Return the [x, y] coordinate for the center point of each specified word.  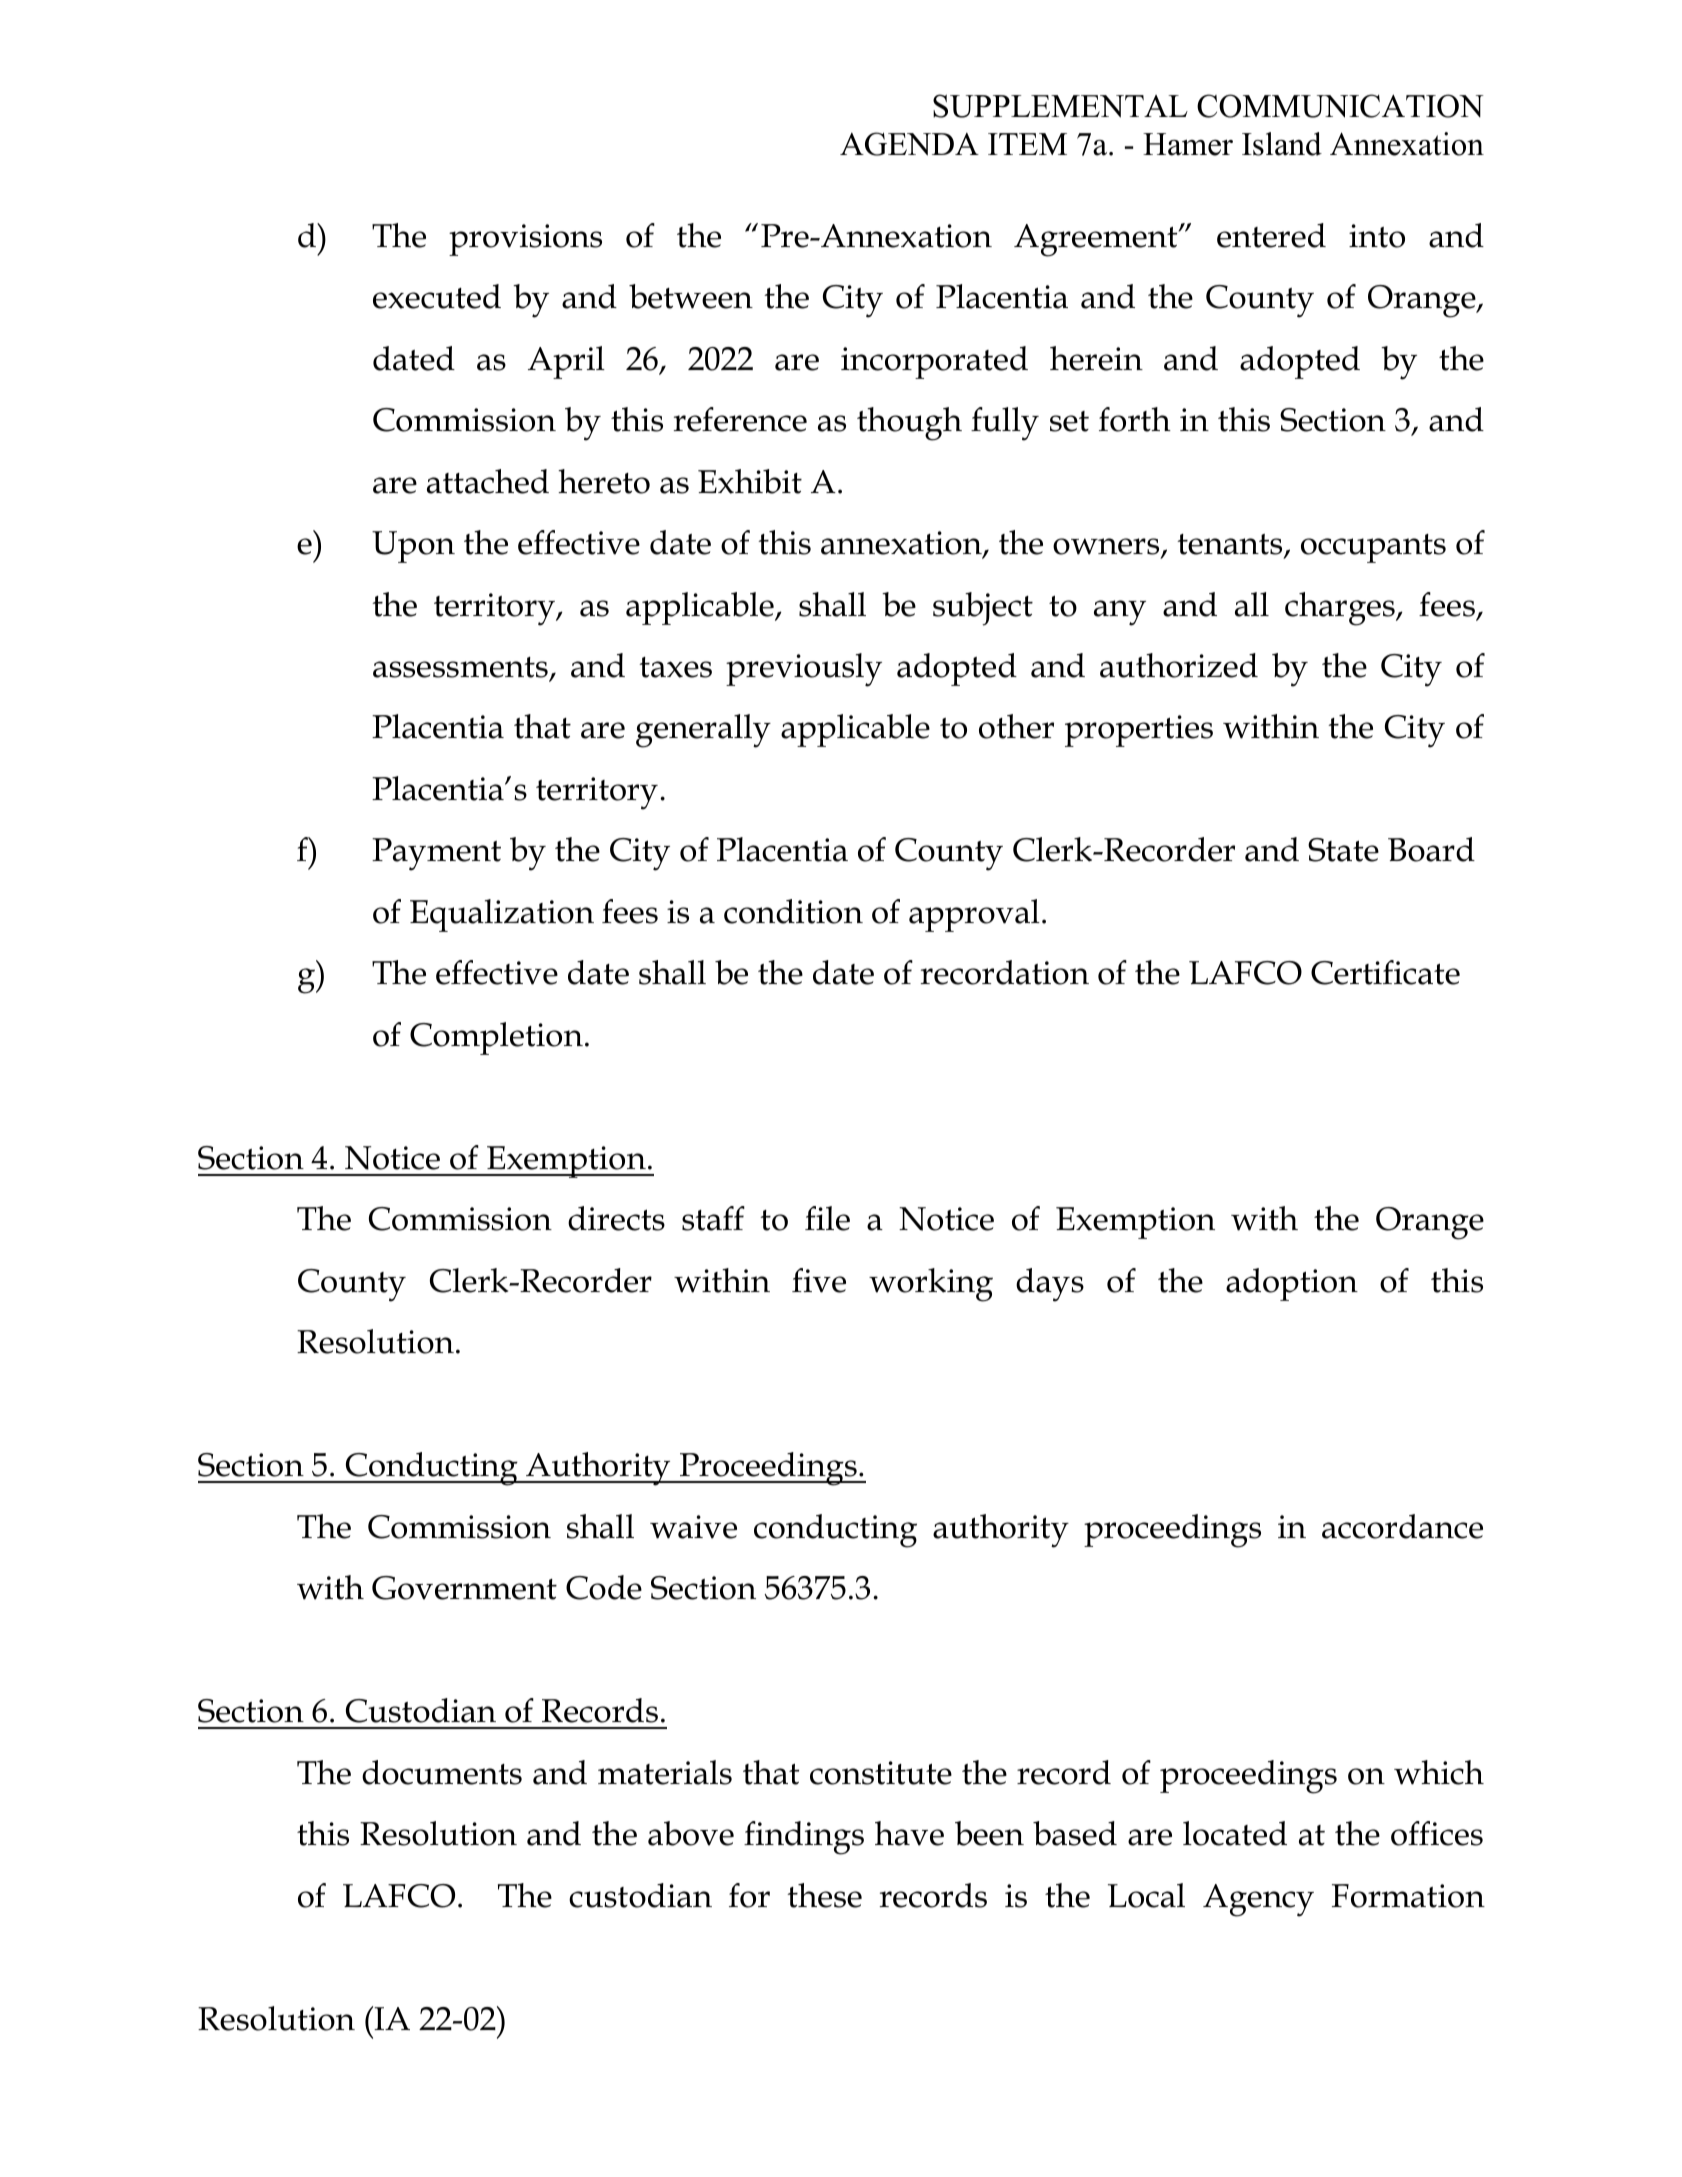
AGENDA [909, 144]
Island [1282, 144]
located [1235, 1833]
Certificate [1385, 972]
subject [983, 609]
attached [488, 481]
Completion [496, 1038]
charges [1341, 609]
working [931, 1285]
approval [974, 915]
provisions [525, 240]
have [909, 1833]
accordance [1402, 1526]
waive [693, 1527]
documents [442, 1772]
